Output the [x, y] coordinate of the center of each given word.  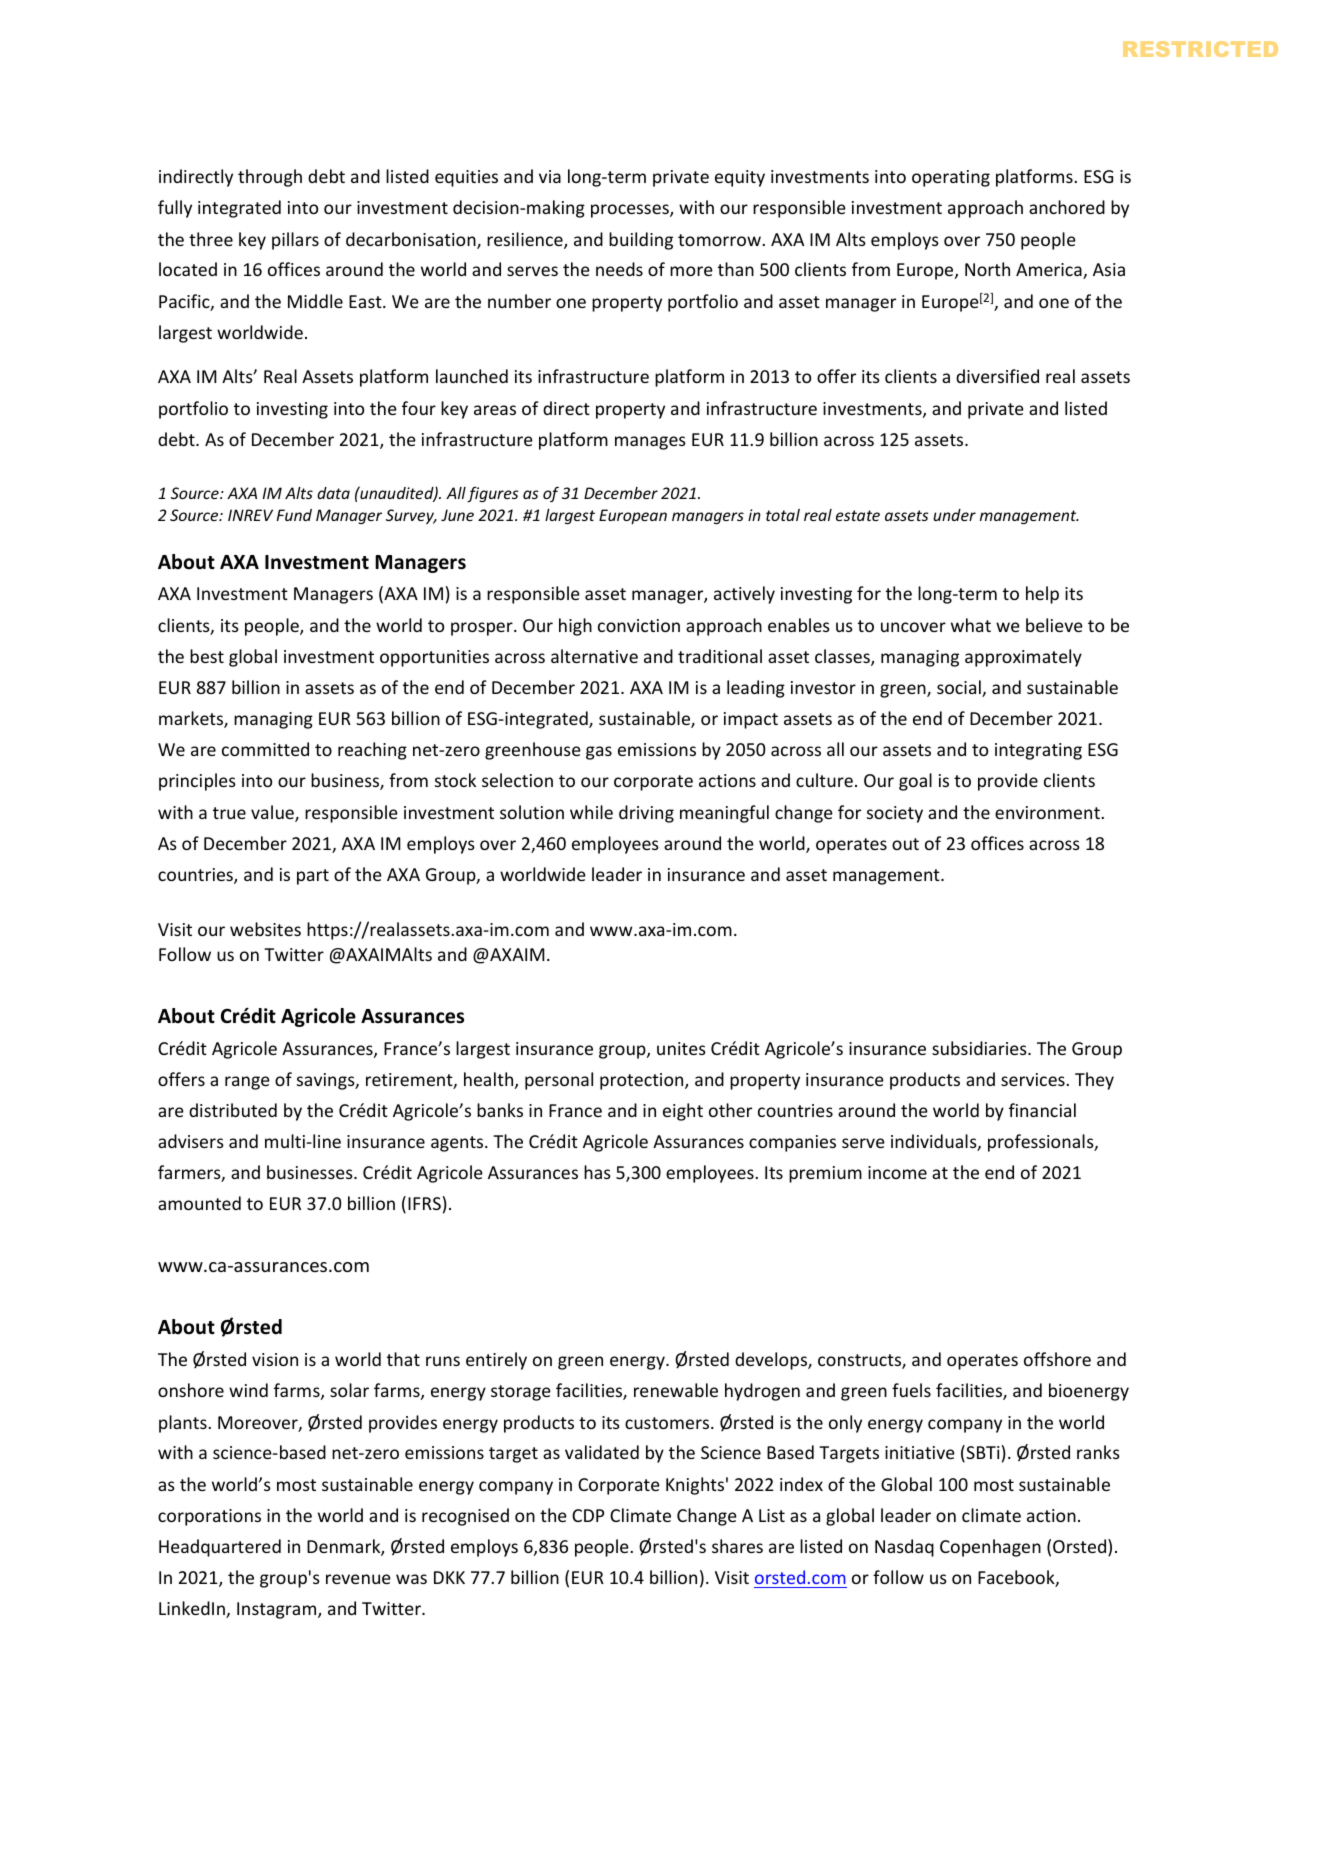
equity [740, 178]
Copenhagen [990, 1548]
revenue [358, 1579]
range [247, 1083]
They [1094, 1081]
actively [744, 595]
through [270, 178]
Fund [294, 515]
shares [737, 1546]
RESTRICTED [1200, 49]
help [1042, 595]
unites [681, 1048]
